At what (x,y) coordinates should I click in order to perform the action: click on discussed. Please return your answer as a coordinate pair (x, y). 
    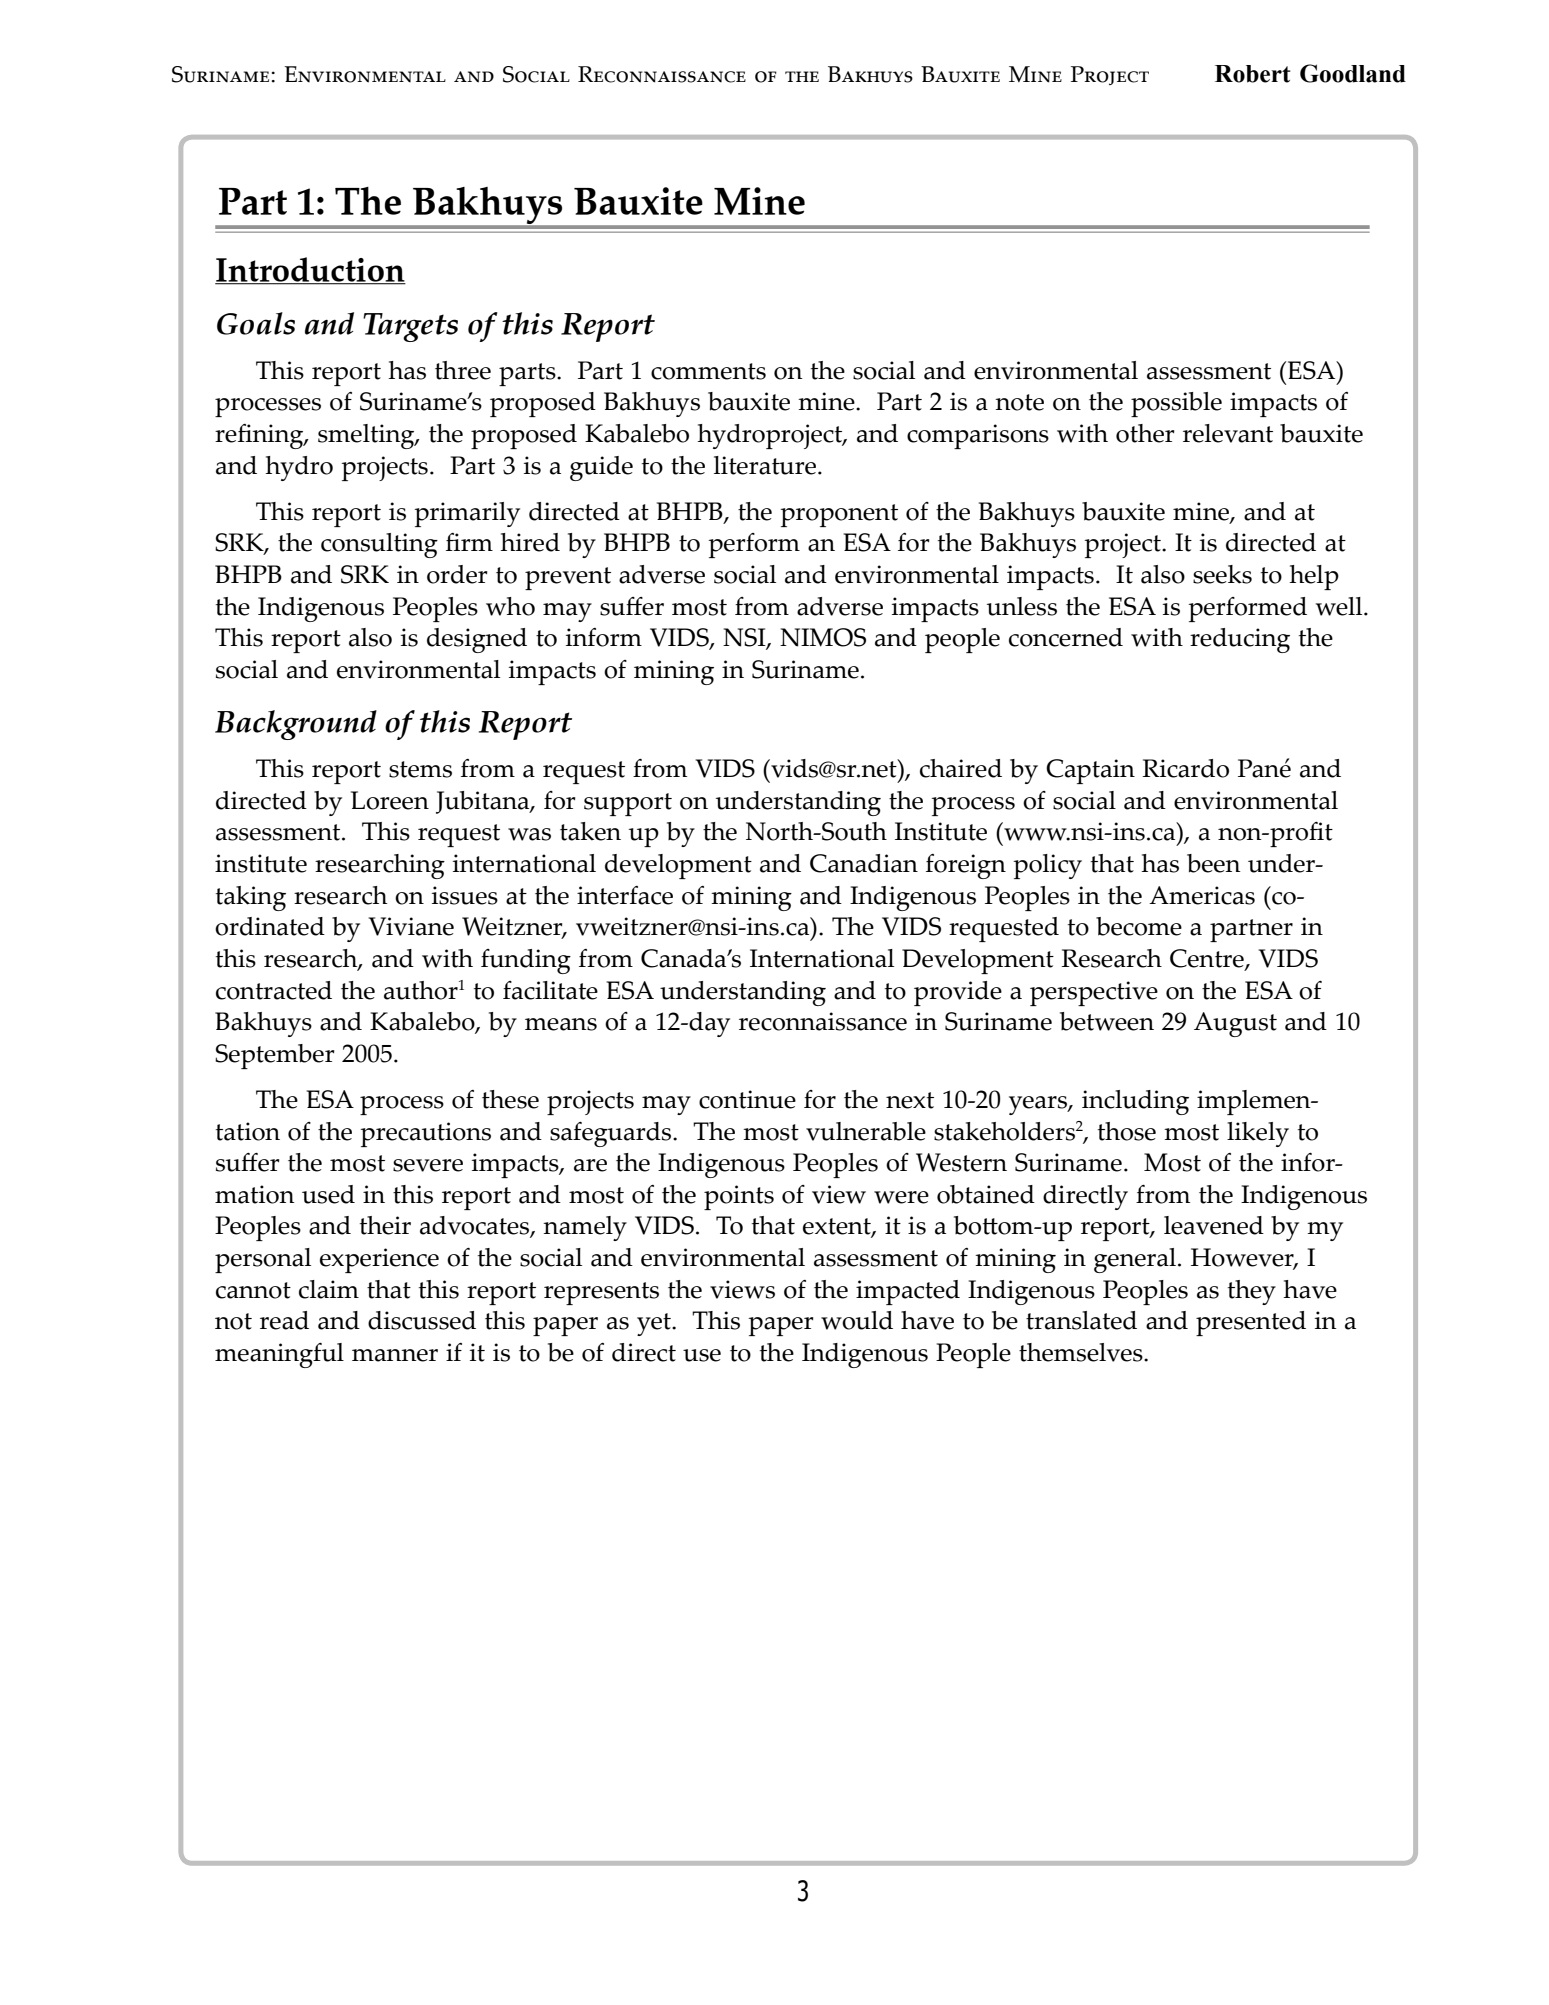
    Looking at the image, I should click on (422, 1320).
